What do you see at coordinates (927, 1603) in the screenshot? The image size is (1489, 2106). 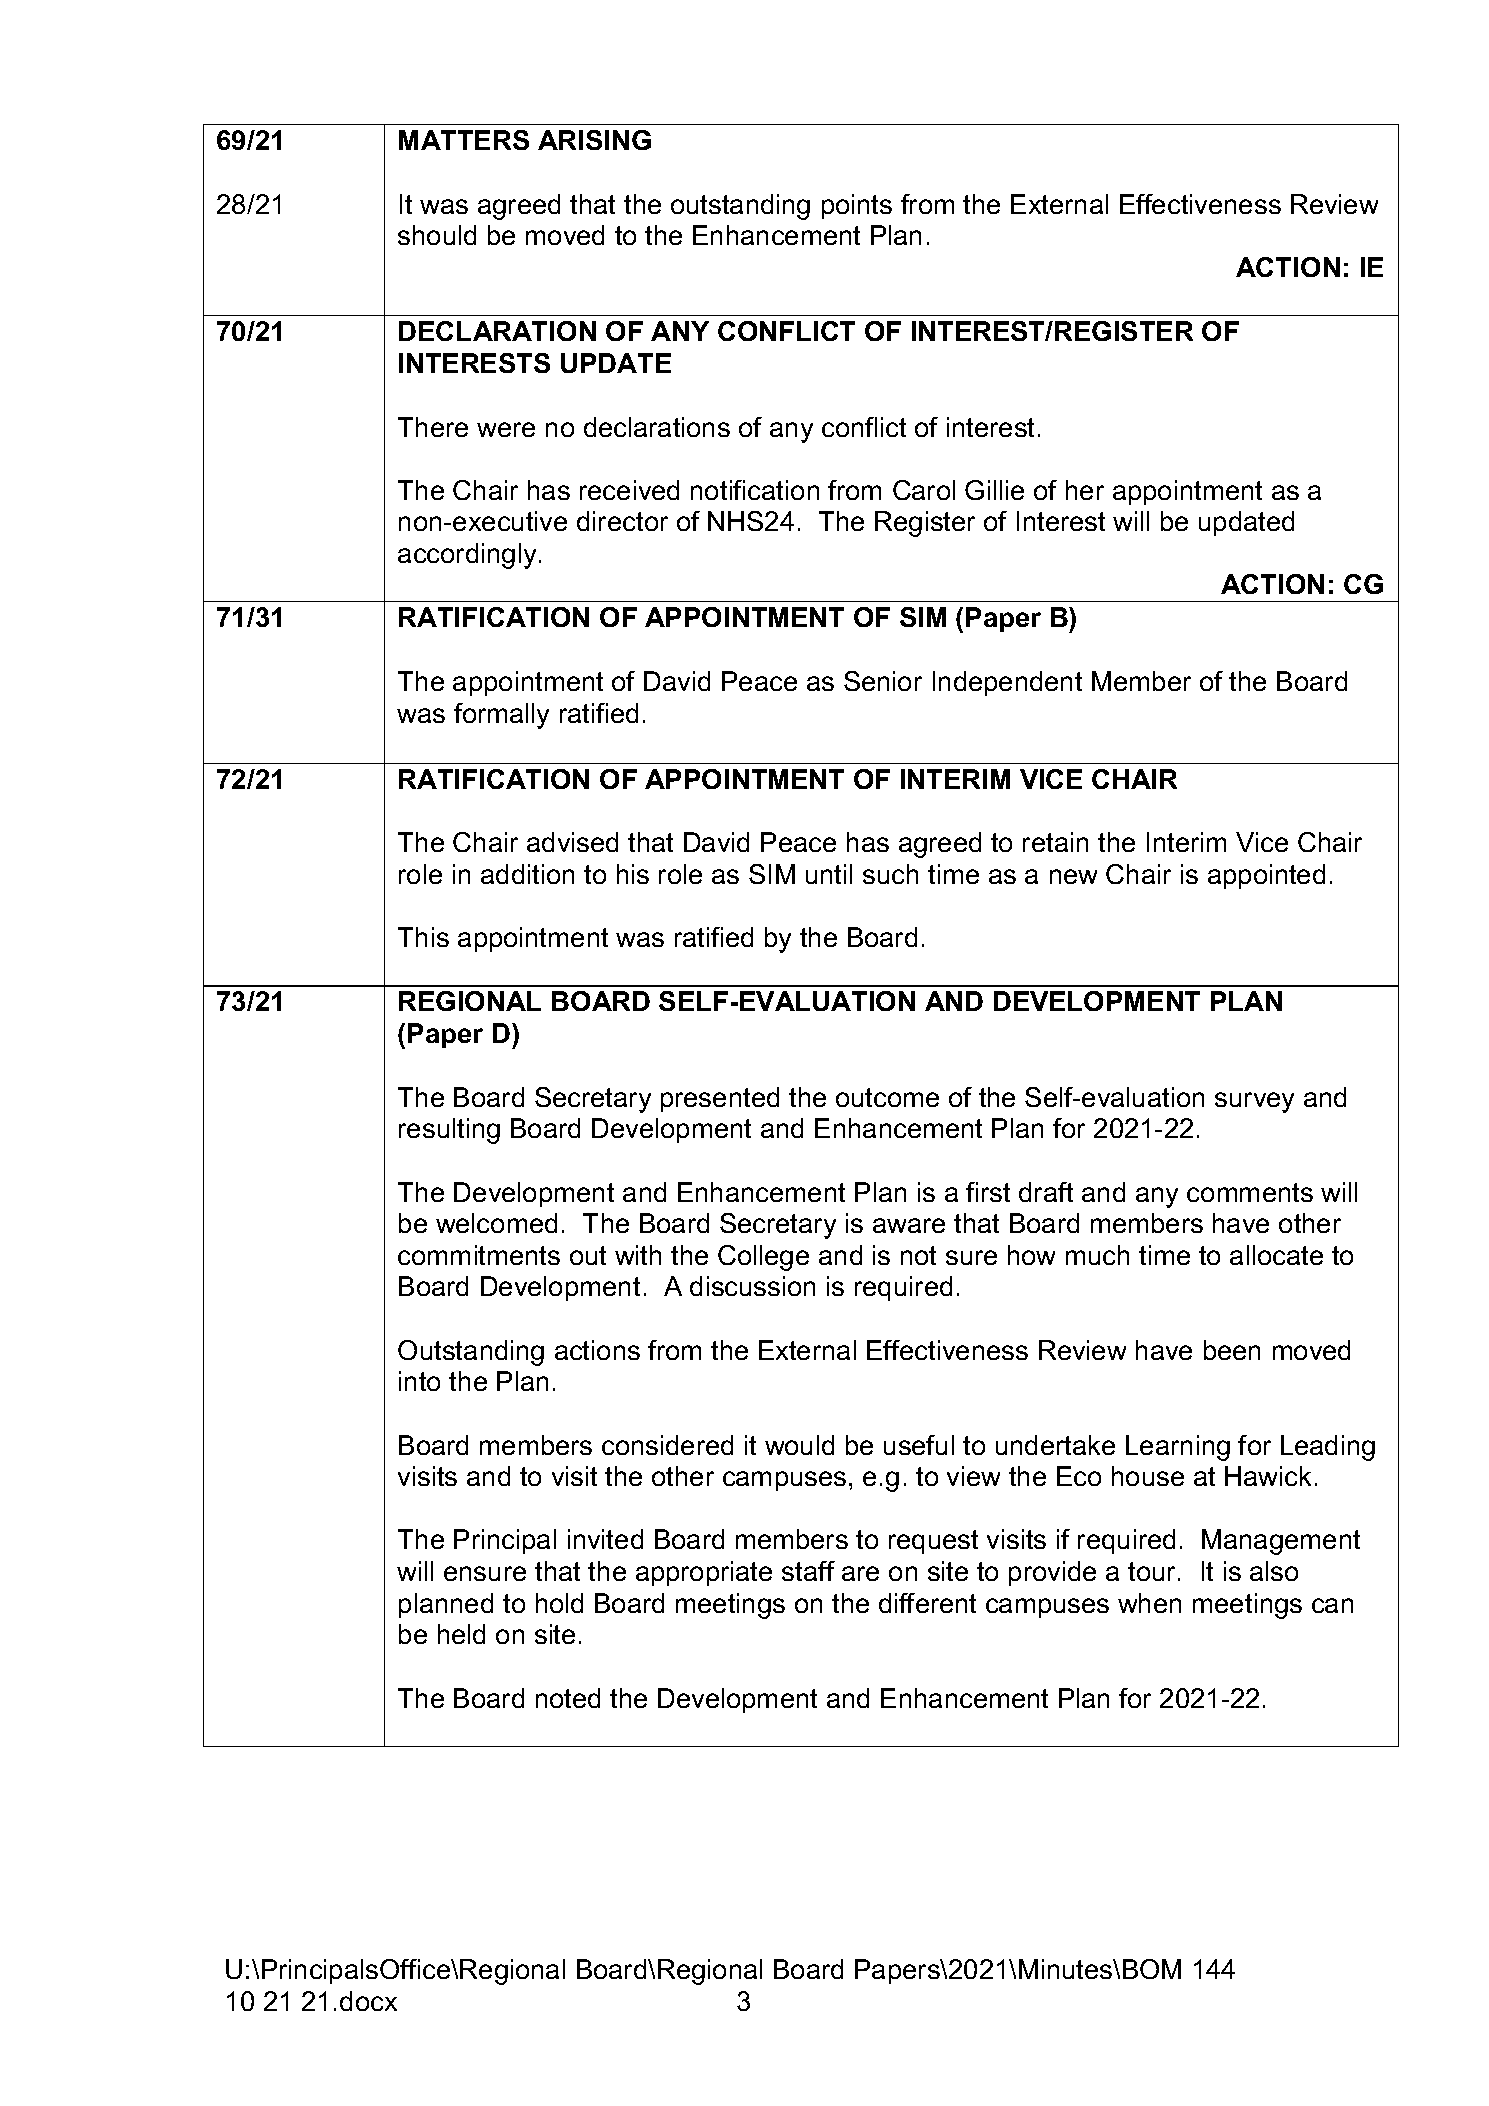 I see `different` at bounding box center [927, 1603].
